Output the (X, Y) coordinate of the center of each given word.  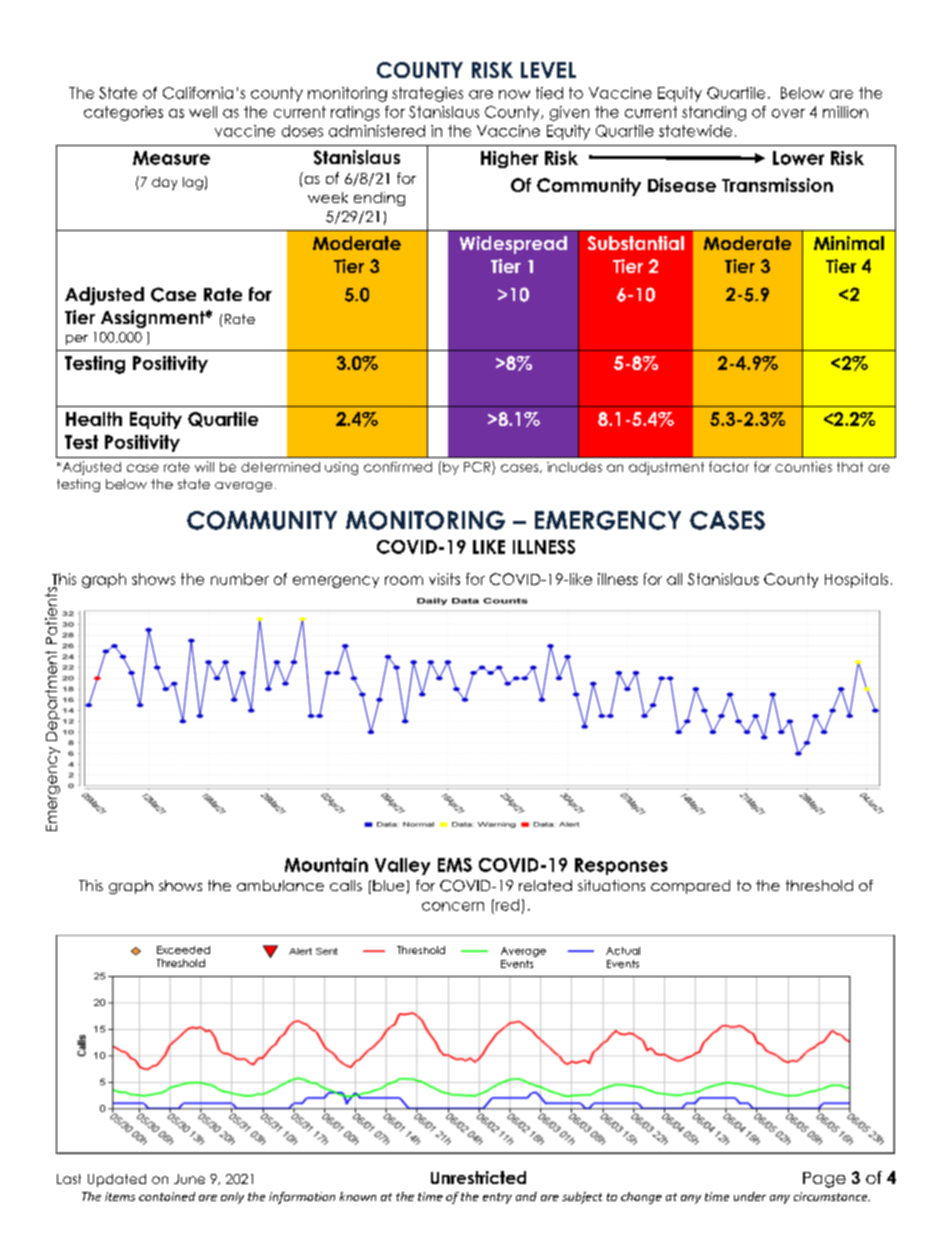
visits (444, 579)
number (240, 579)
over (788, 113)
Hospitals (856, 580)
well (203, 112)
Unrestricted (478, 1177)
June (189, 1179)
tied (549, 93)
